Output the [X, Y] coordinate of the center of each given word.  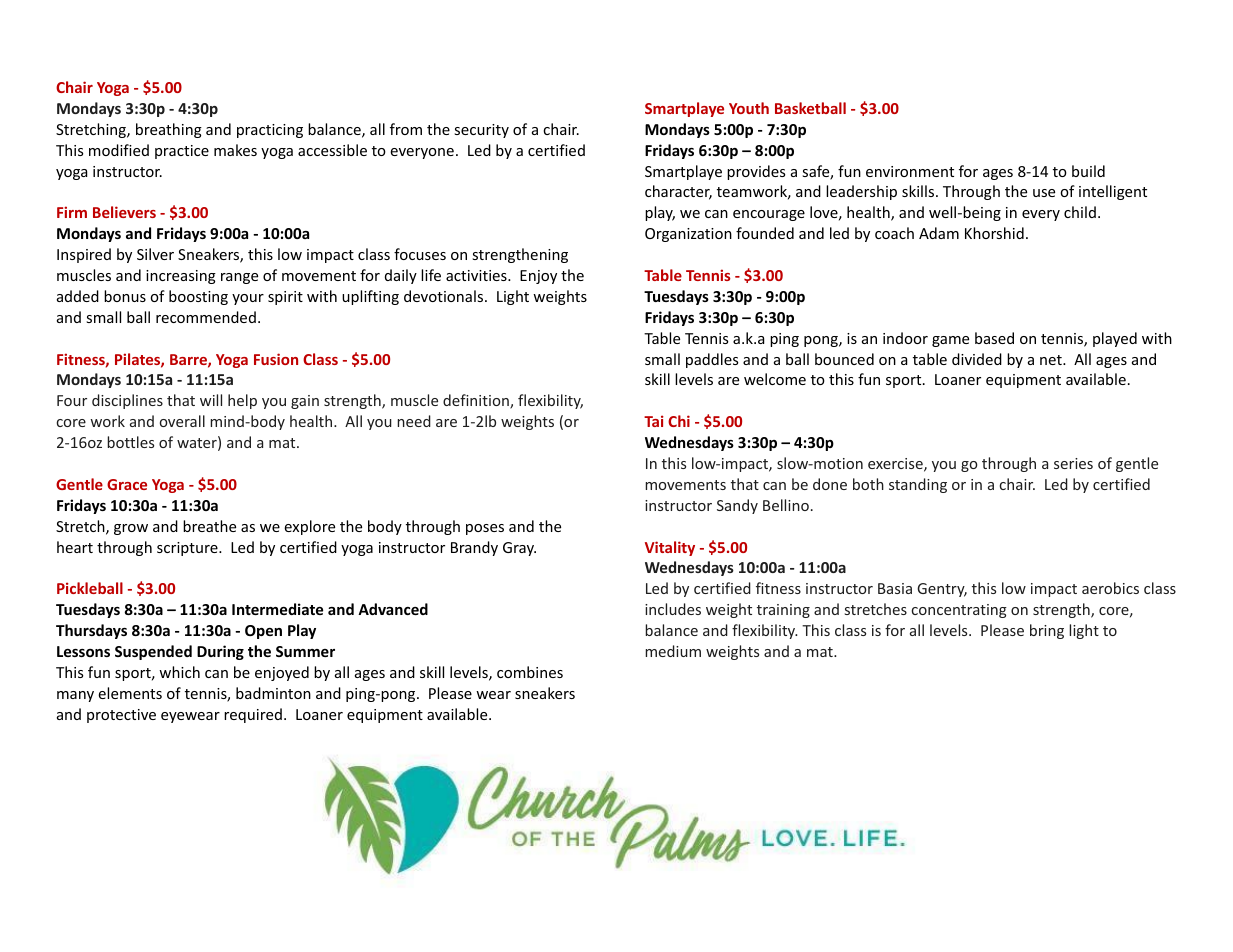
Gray [519, 549]
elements [130, 693]
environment [910, 171]
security [481, 131]
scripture [188, 549]
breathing [169, 130]
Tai [654, 421]
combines [530, 672]
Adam [939, 233]
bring [1047, 631]
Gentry [942, 590]
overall [182, 421]
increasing [181, 277]
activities [477, 275]
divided [977, 359]
